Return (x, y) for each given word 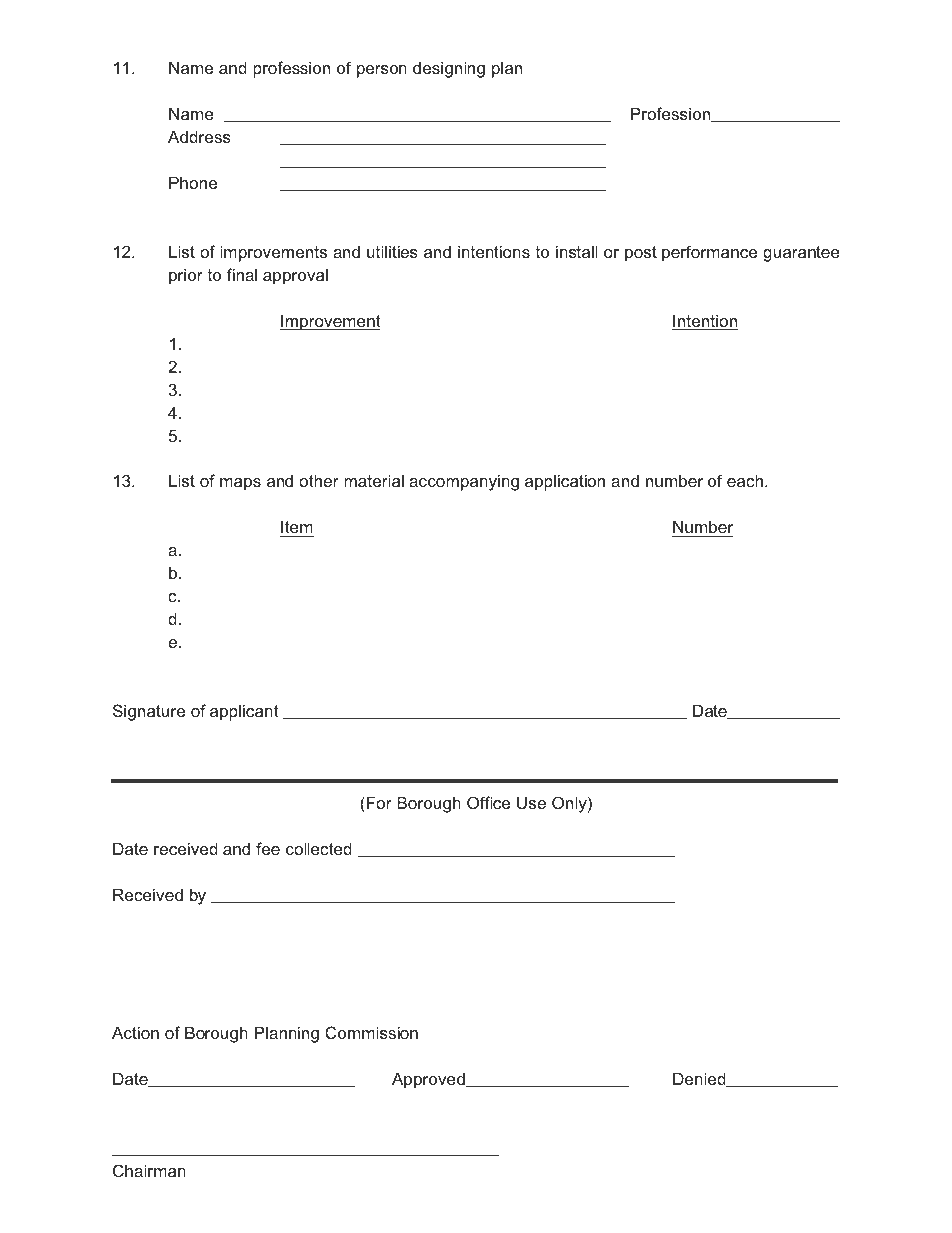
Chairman (149, 1170)
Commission (371, 1032)
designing (449, 69)
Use (531, 802)
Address (199, 136)
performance (709, 253)
